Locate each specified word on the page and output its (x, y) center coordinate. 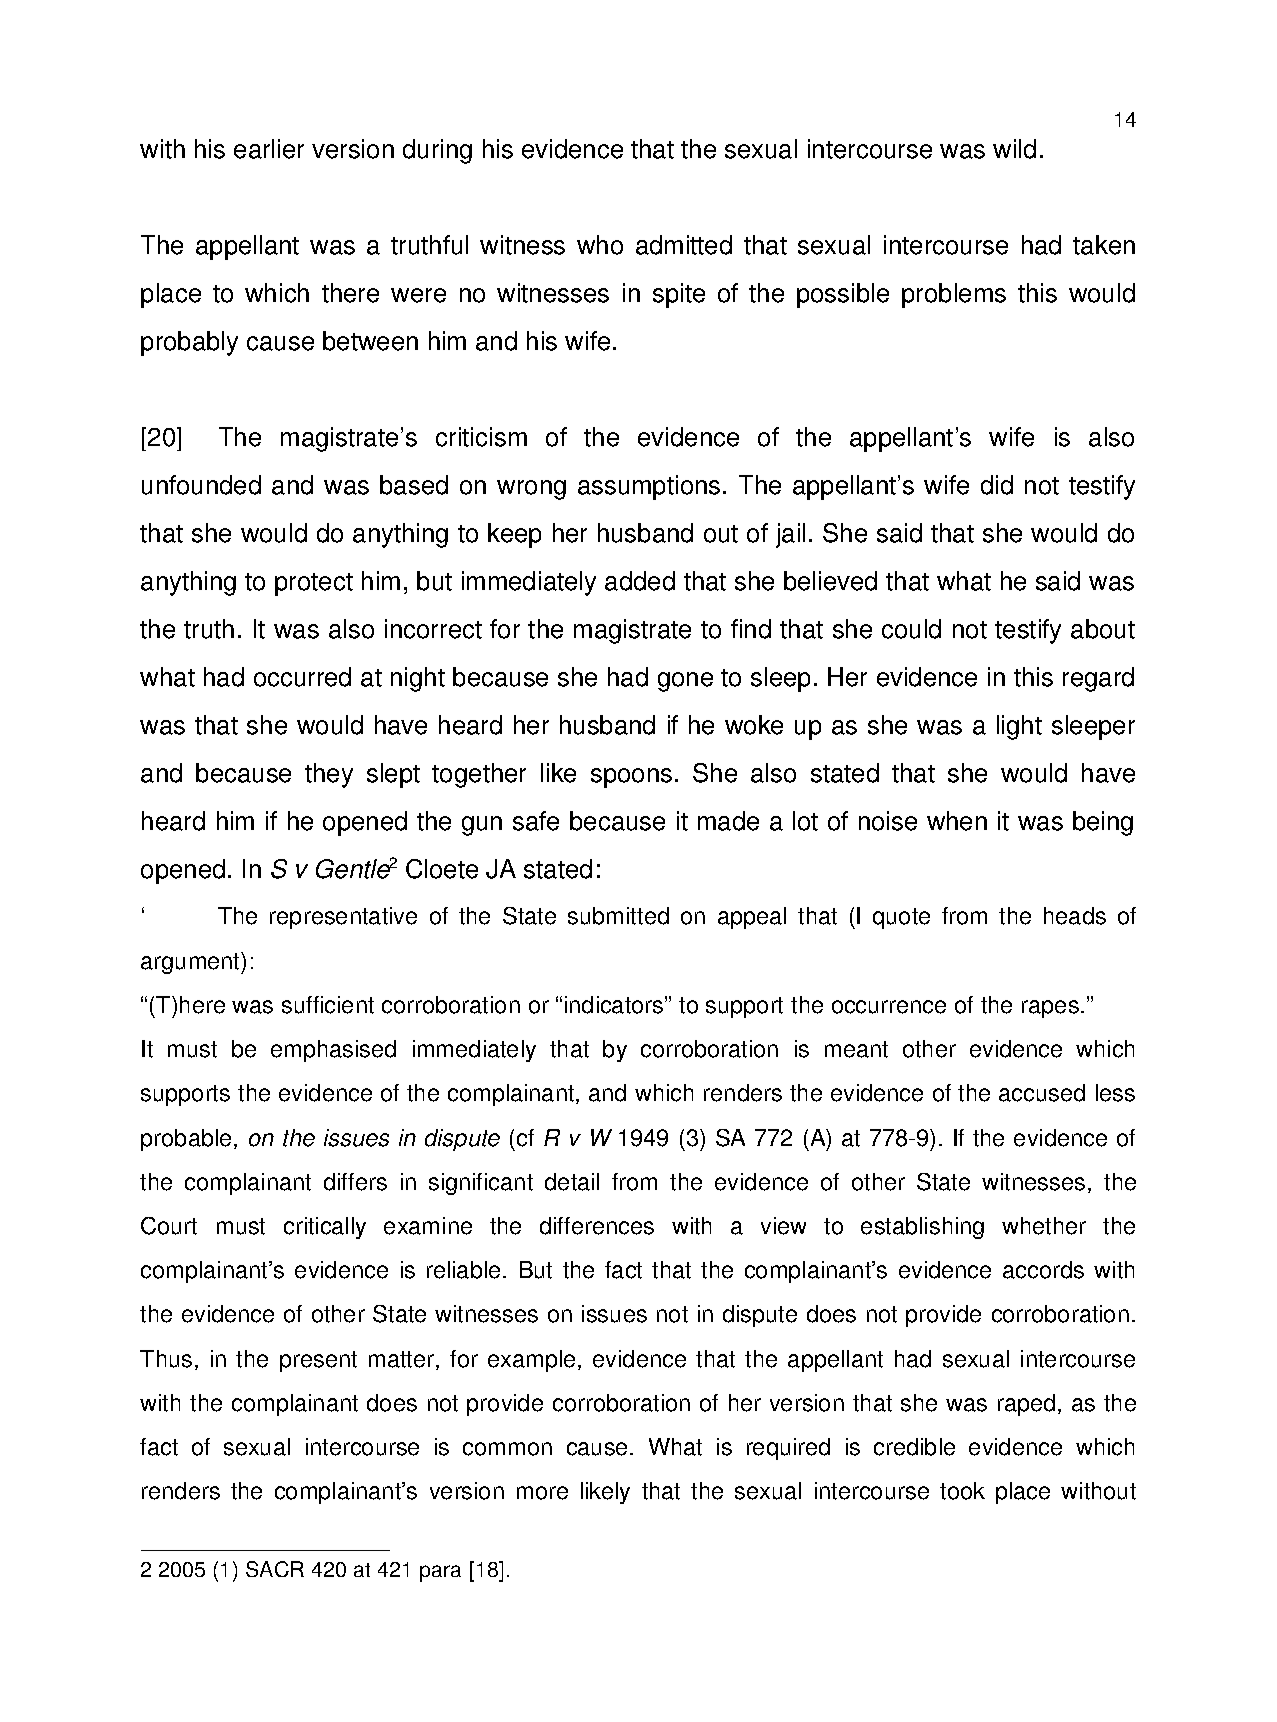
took (962, 1491)
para (440, 1573)
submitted (618, 916)
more (542, 1493)
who (600, 245)
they (329, 775)
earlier (269, 149)
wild (1014, 149)
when (957, 821)
